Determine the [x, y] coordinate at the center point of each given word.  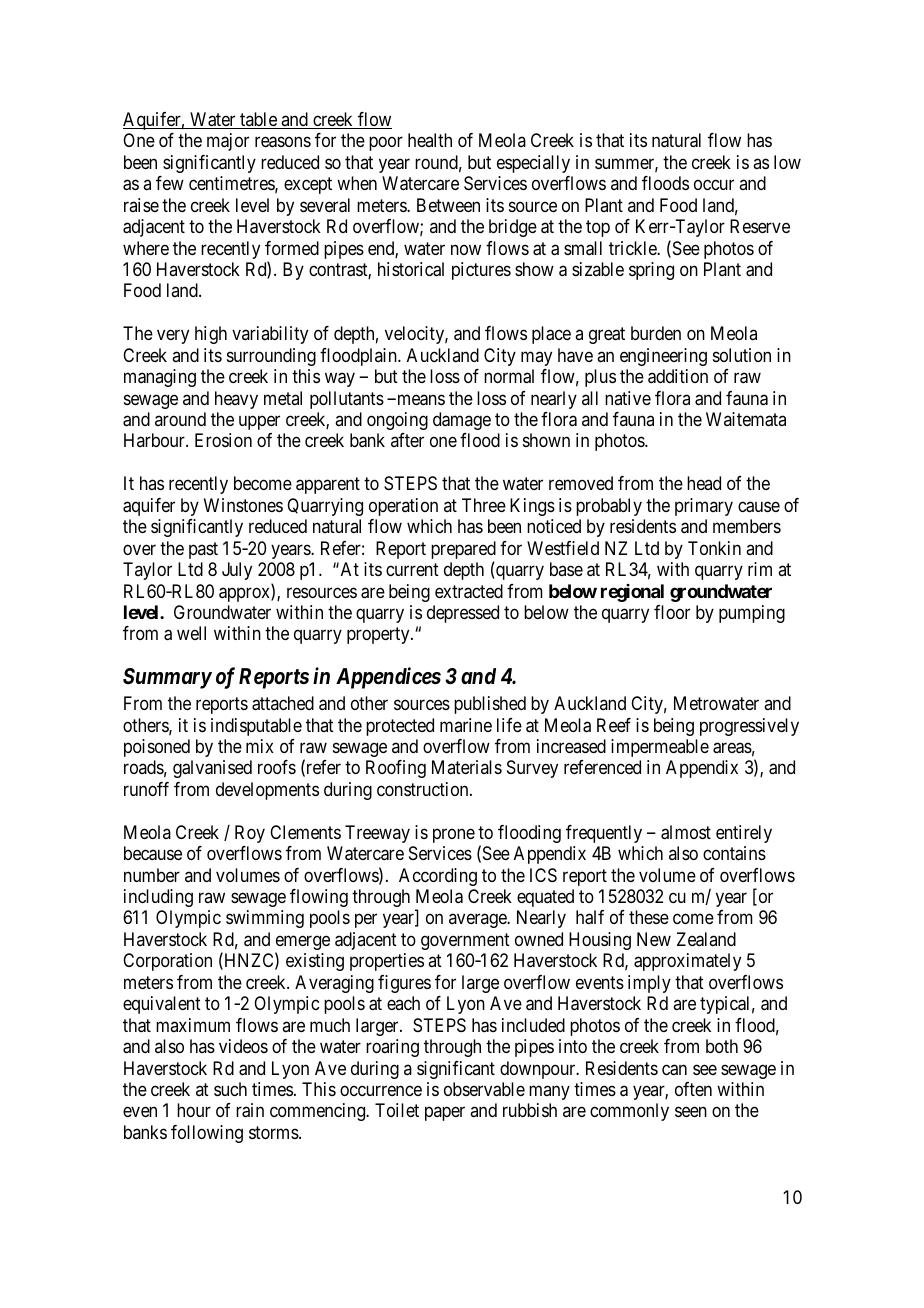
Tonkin [714, 548]
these [649, 917]
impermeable [660, 748]
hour [194, 1110]
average [478, 921]
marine [466, 725]
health [430, 140]
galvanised [212, 769]
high [211, 335]
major [228, 142]
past [203, 550]
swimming [265, 919]
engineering [663, 357]
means [420, 400]
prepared [463, 551]
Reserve [760, 226]
